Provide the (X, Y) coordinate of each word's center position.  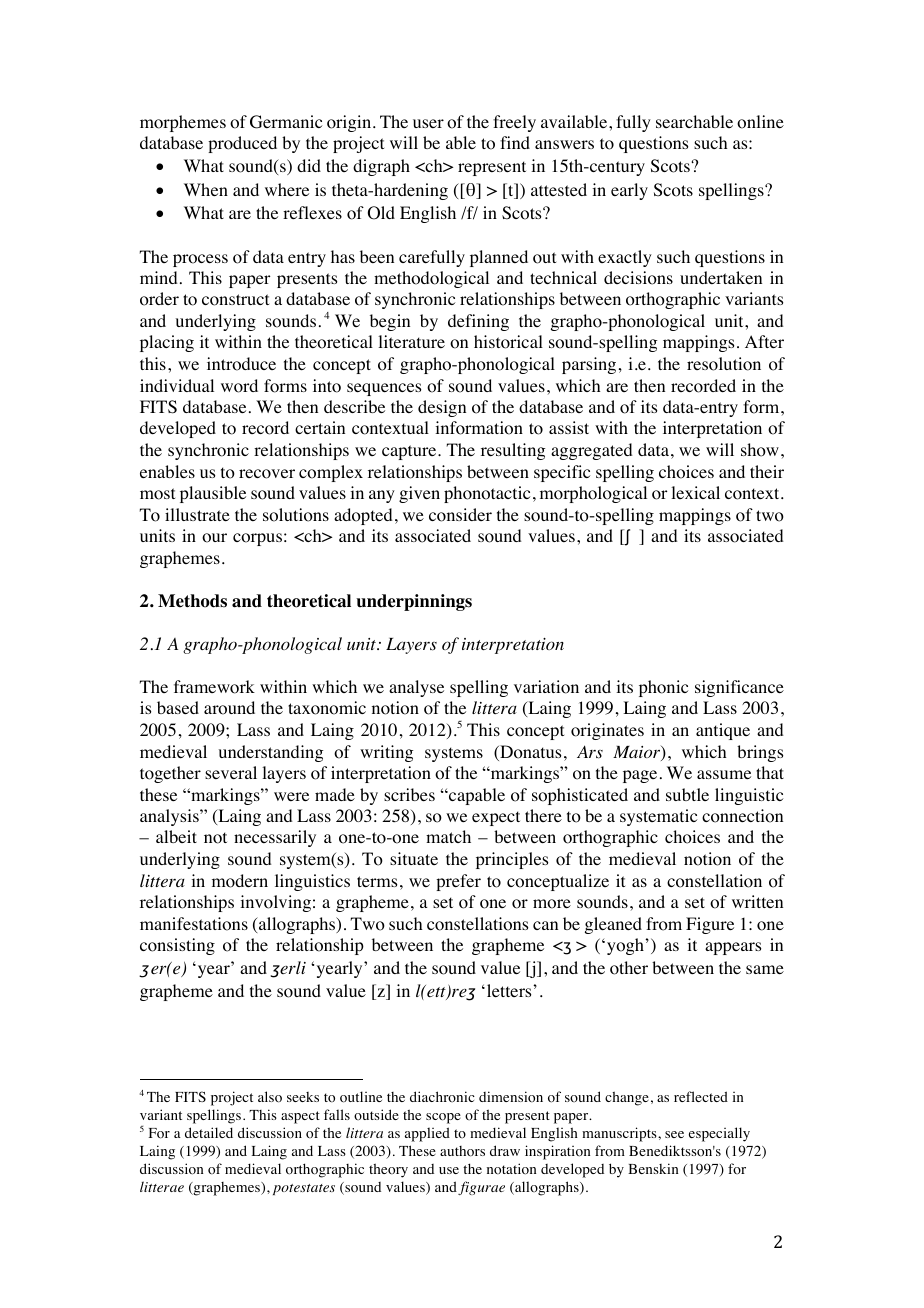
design (442, 408)
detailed (209, 1132)
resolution (724, 364)
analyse (416, 688)
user (428, 123)
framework (214, 687)
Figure (710, 925)
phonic (663, 688)
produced (242, 144)
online (760, 122)
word (239, 386)
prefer (458, 882)
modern (240, 881)
